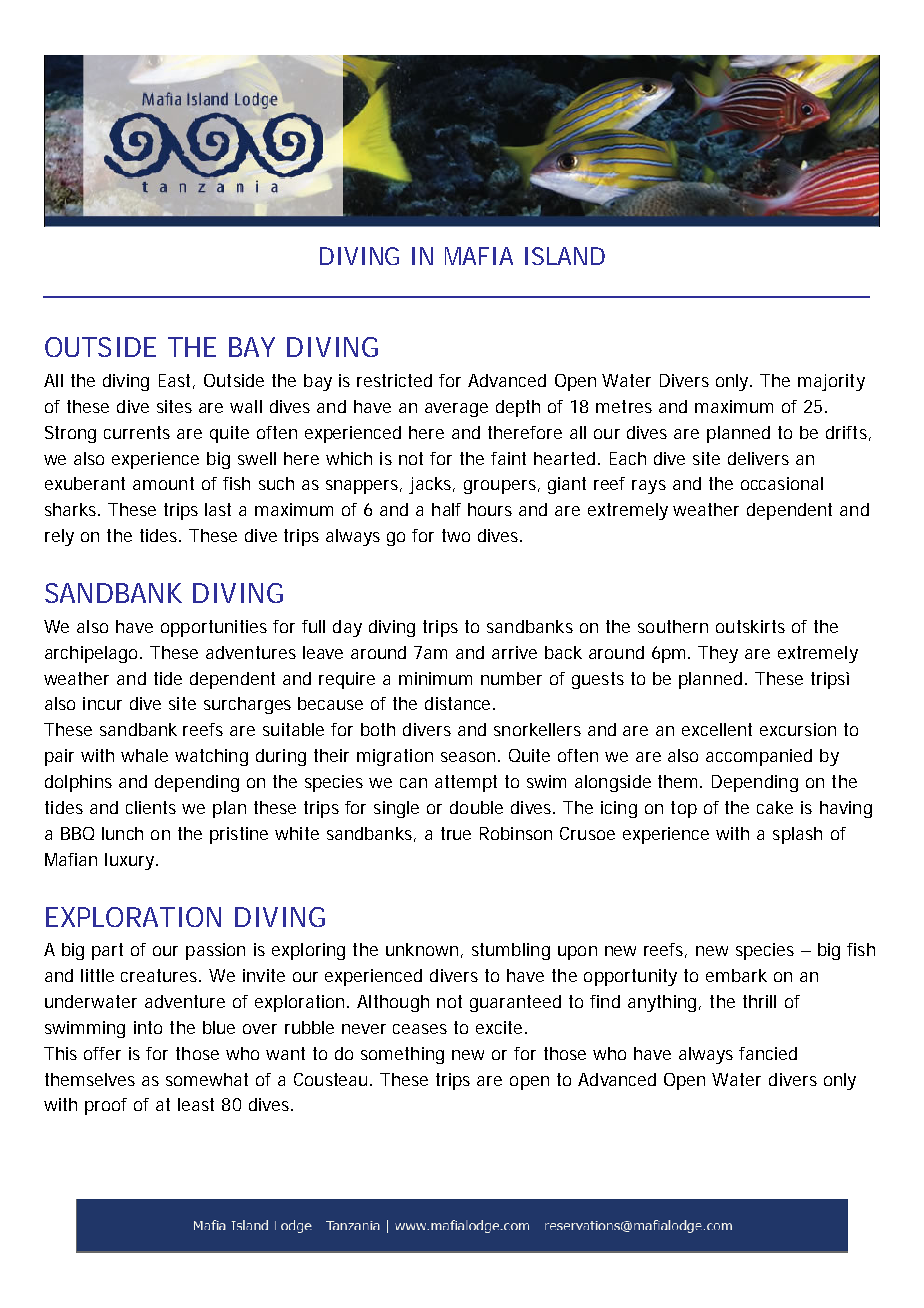 The height and width of the screenshot is (1308, 924). What do you see at coordinates (514, 652) in the screenshot?
I see `arrive` at bounding box center [514, 652].
